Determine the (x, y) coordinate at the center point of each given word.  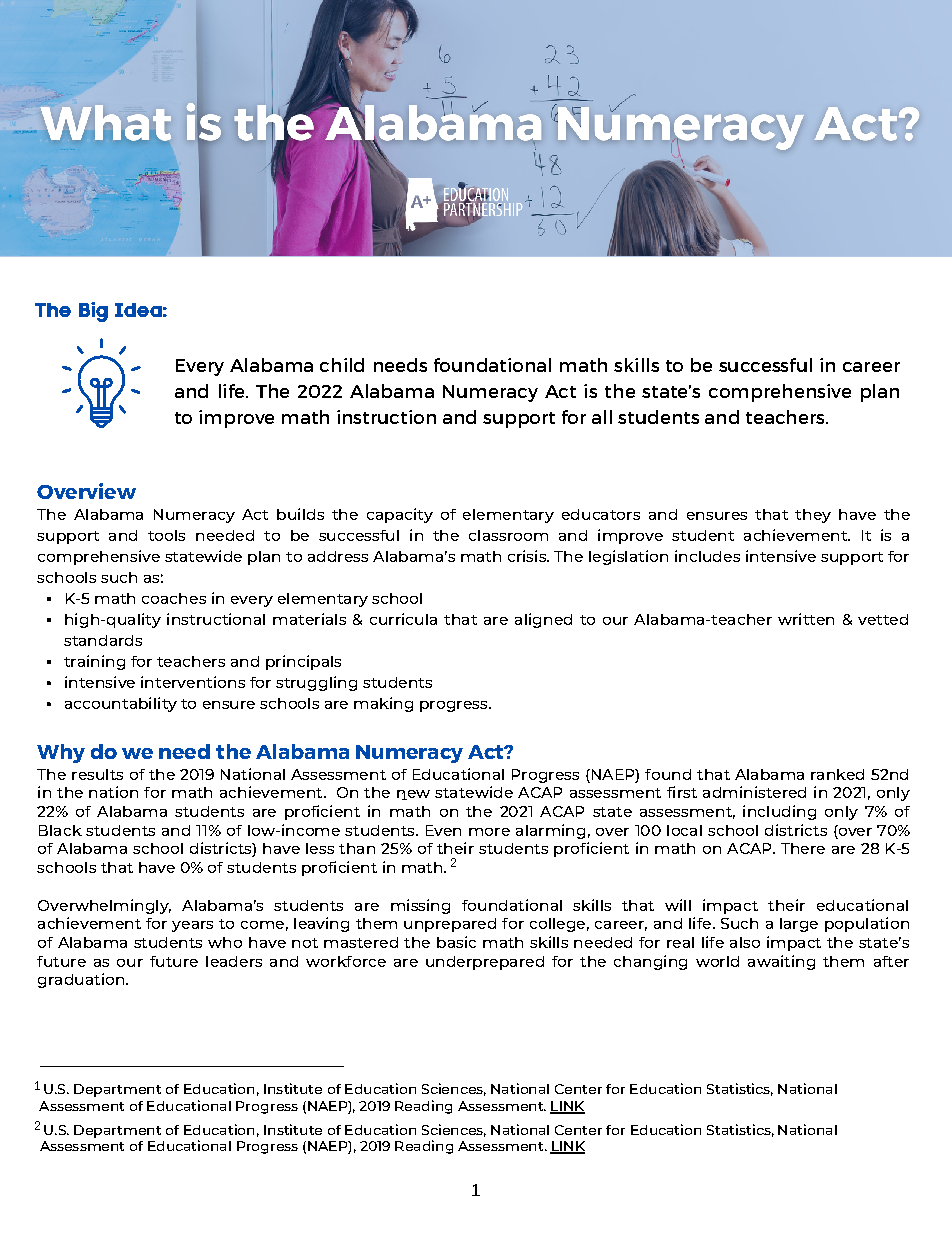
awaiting (781, 962)
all (602, 417)
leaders (234, 961)
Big (93, 312)
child (342, 365)
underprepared (485, 963)
